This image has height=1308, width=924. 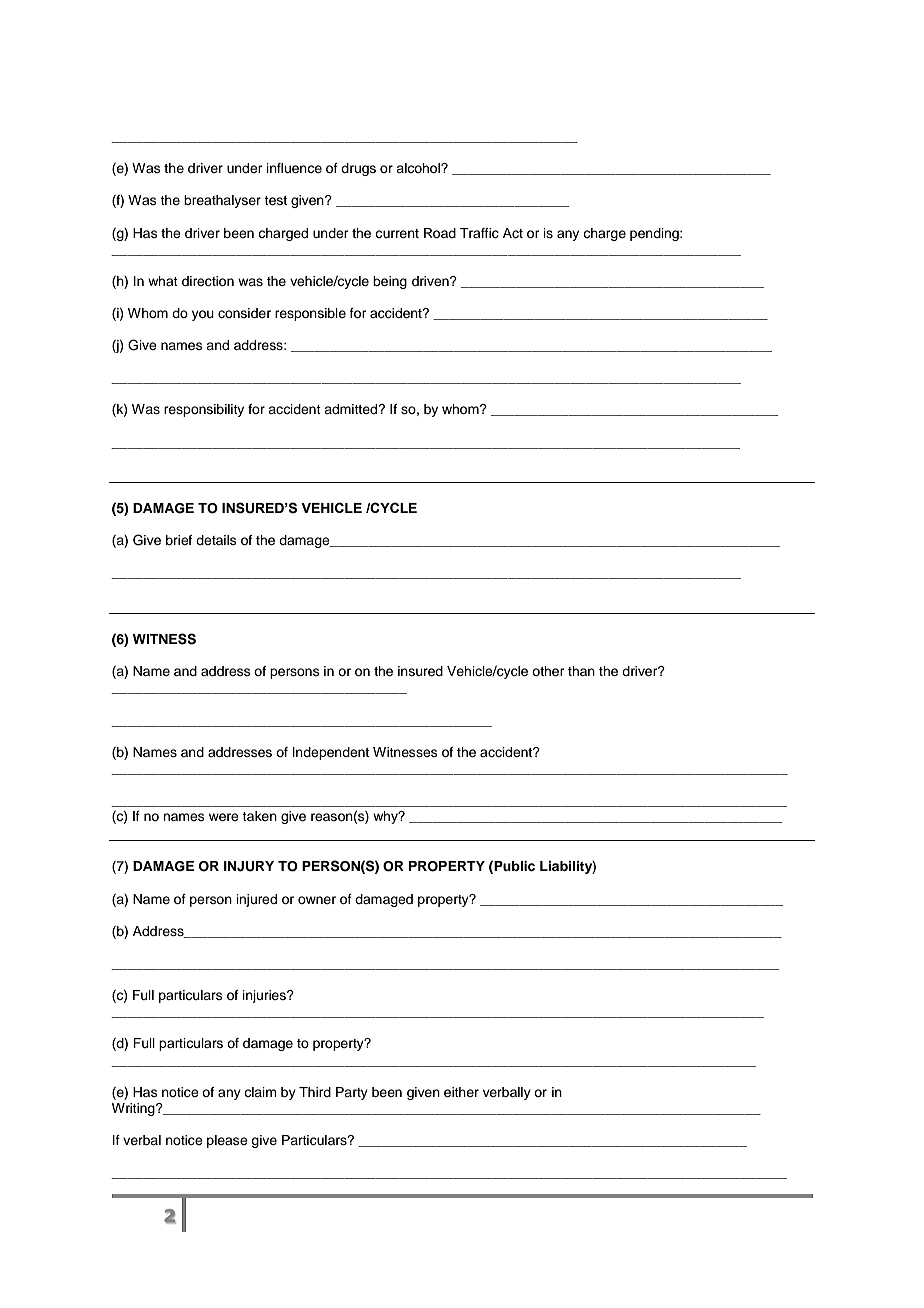 What do you see at coordinates (331, 753) in the image?
I see `Independent` at bounding box center [331, 753].
